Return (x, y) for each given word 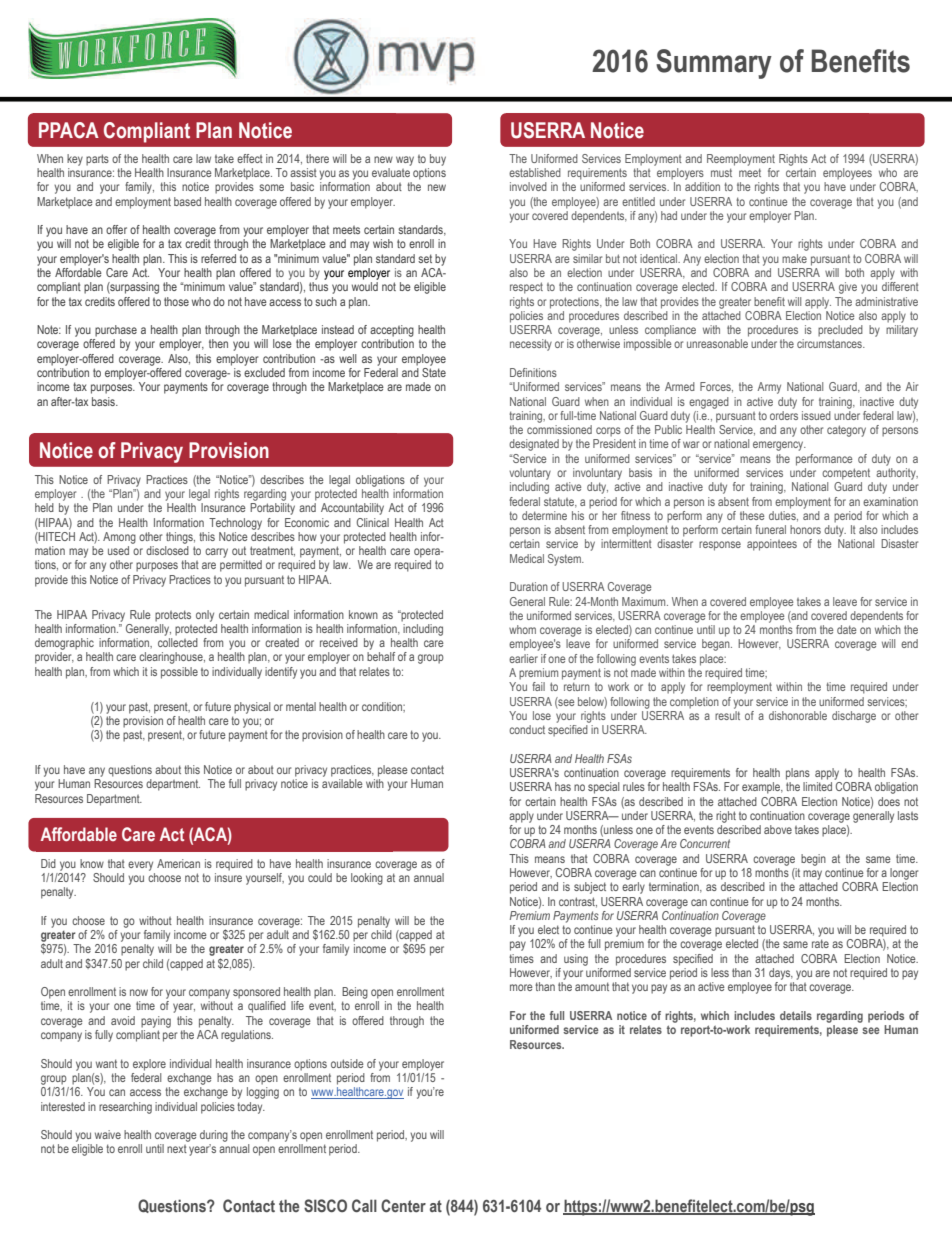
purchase (116, 331)
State (434, 372)
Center (403, 1205)
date (846, 629)
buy (438, 160)
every (140, 866)
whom (522, 629)
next (177, 1149)
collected (178, 642)
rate (820, 943)
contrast (578, 902)
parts (97, 160)
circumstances (830, 343)
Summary (714, 64)
